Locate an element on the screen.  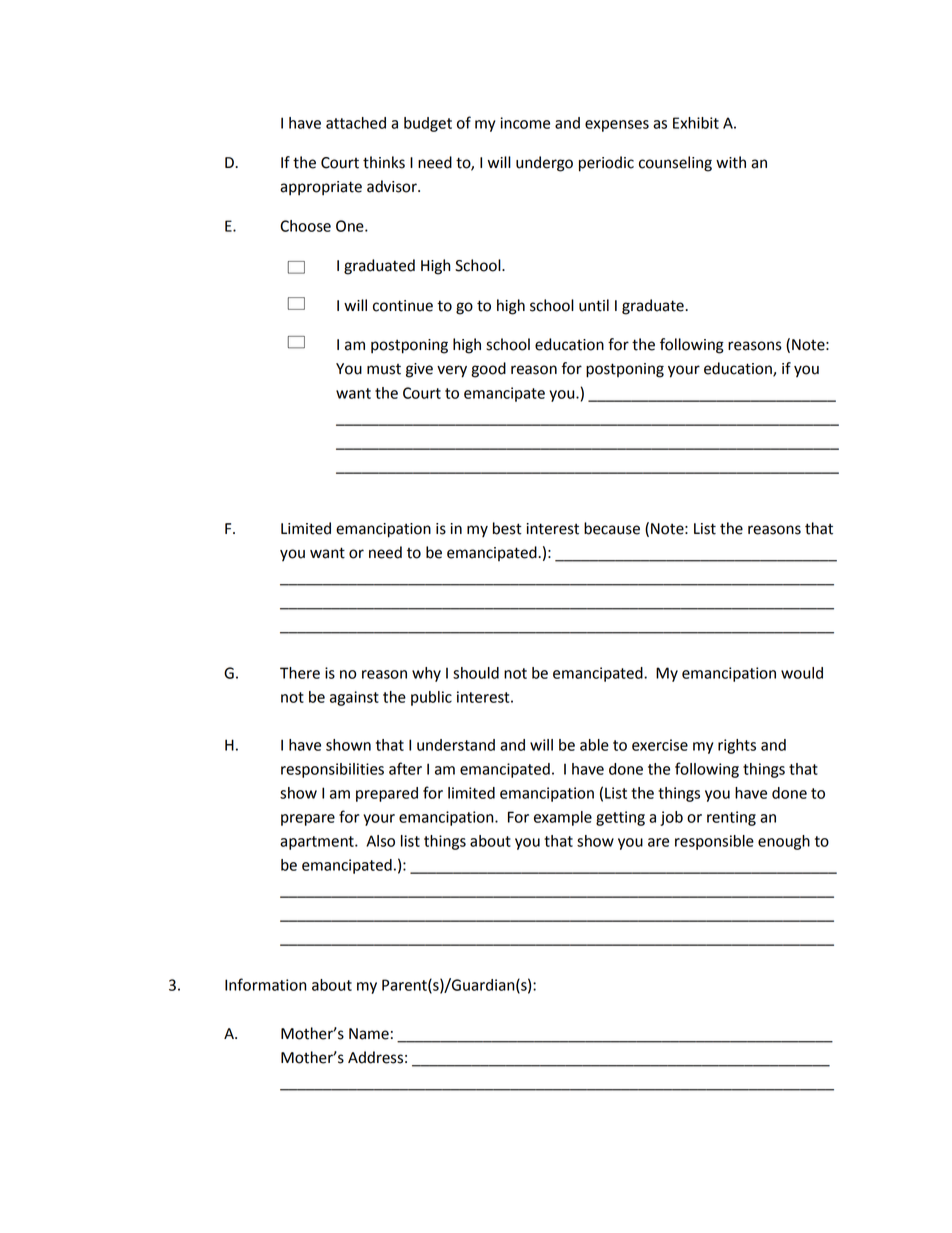
rights is located at coordinates (737, 746).
